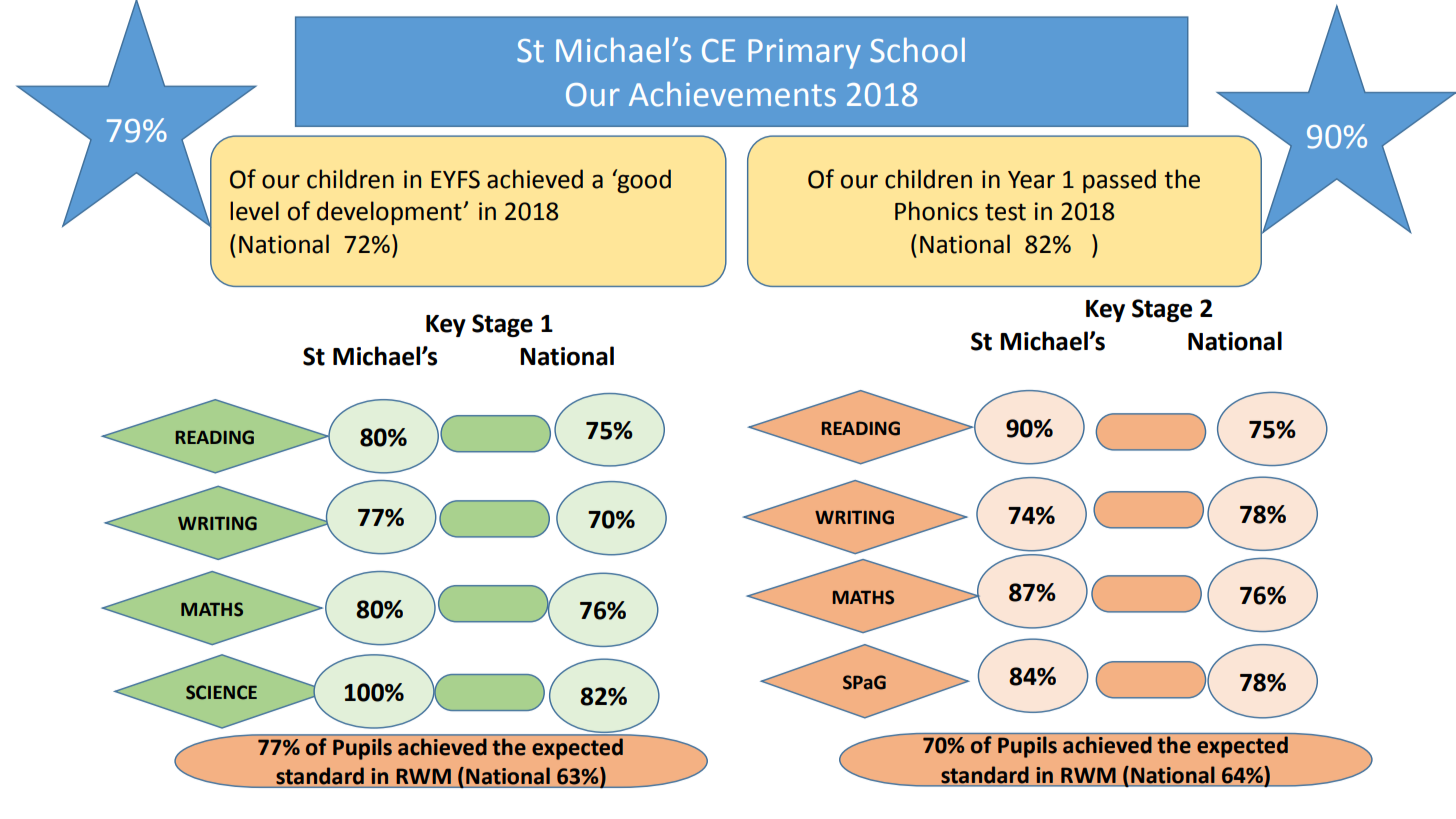 Image resolution: width=1456 pixels, height=819 pixels. What do you see at coordinates (1005, 212) in the document?
I see `test` at bounding box center [1005, 212].
